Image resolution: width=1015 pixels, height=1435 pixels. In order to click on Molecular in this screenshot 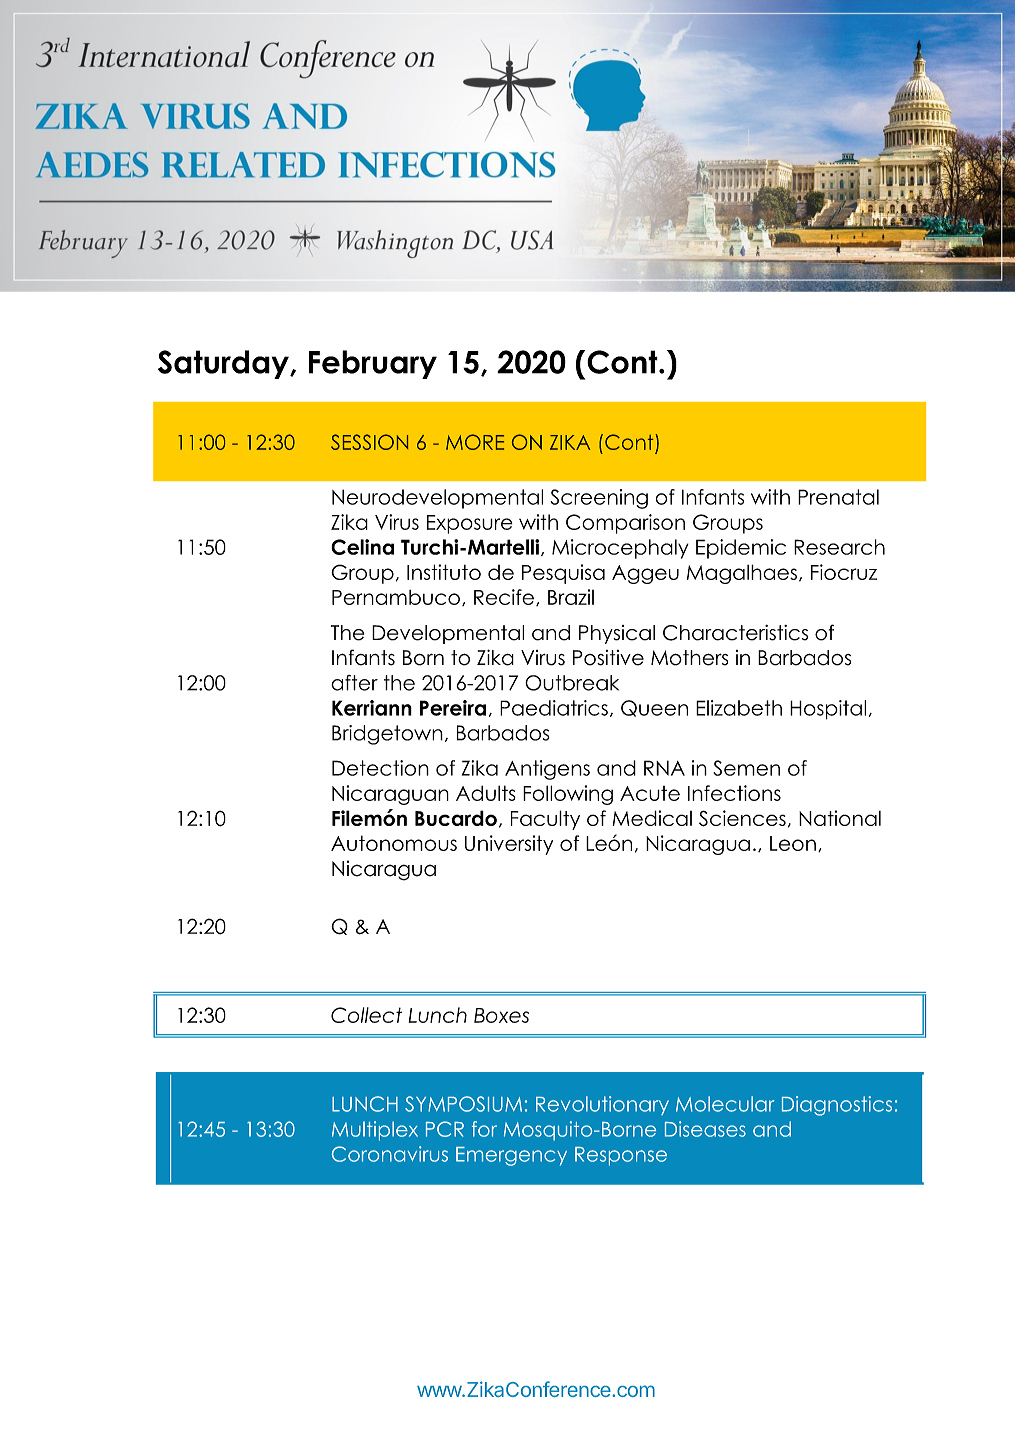, I will do `click(725, 1104)`.
